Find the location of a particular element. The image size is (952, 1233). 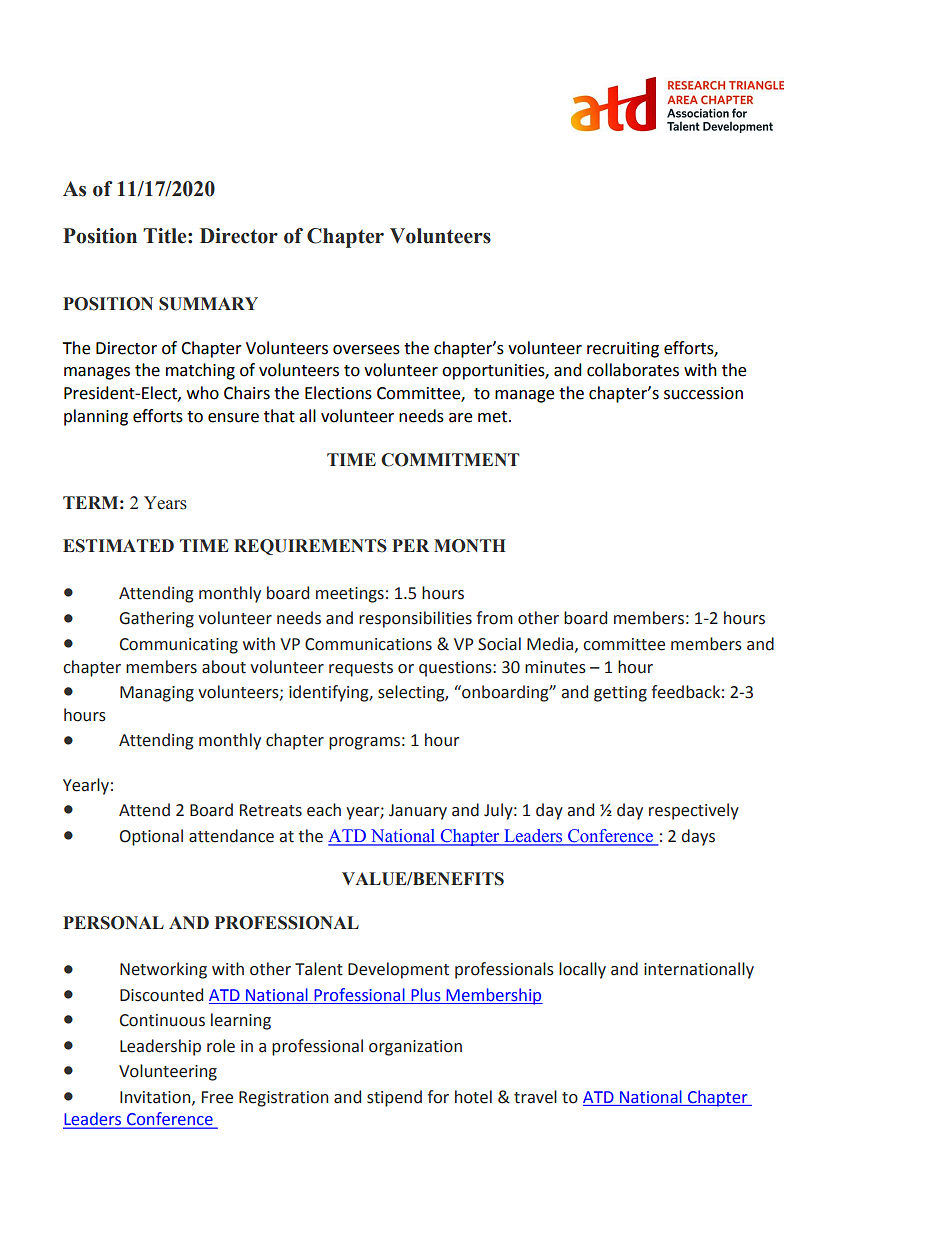

succession is located at coordinates (703, 393).
